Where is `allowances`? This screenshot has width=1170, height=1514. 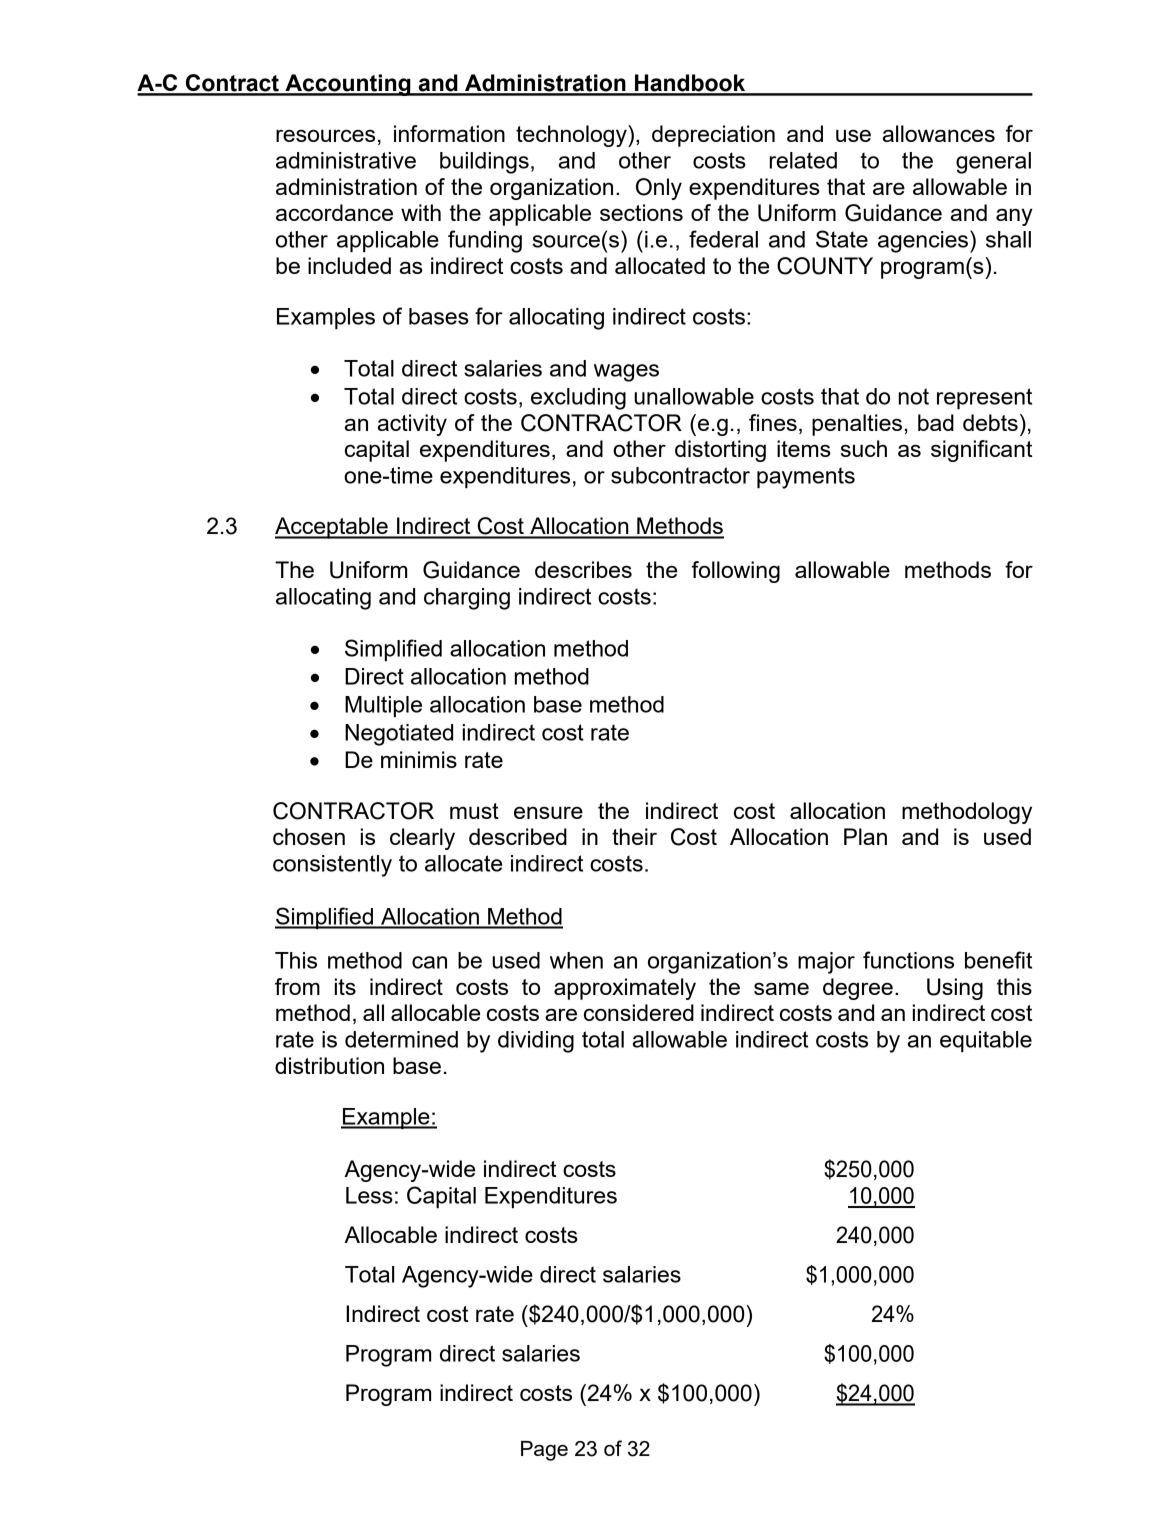
allowances is located at coordinates (939, 133).
